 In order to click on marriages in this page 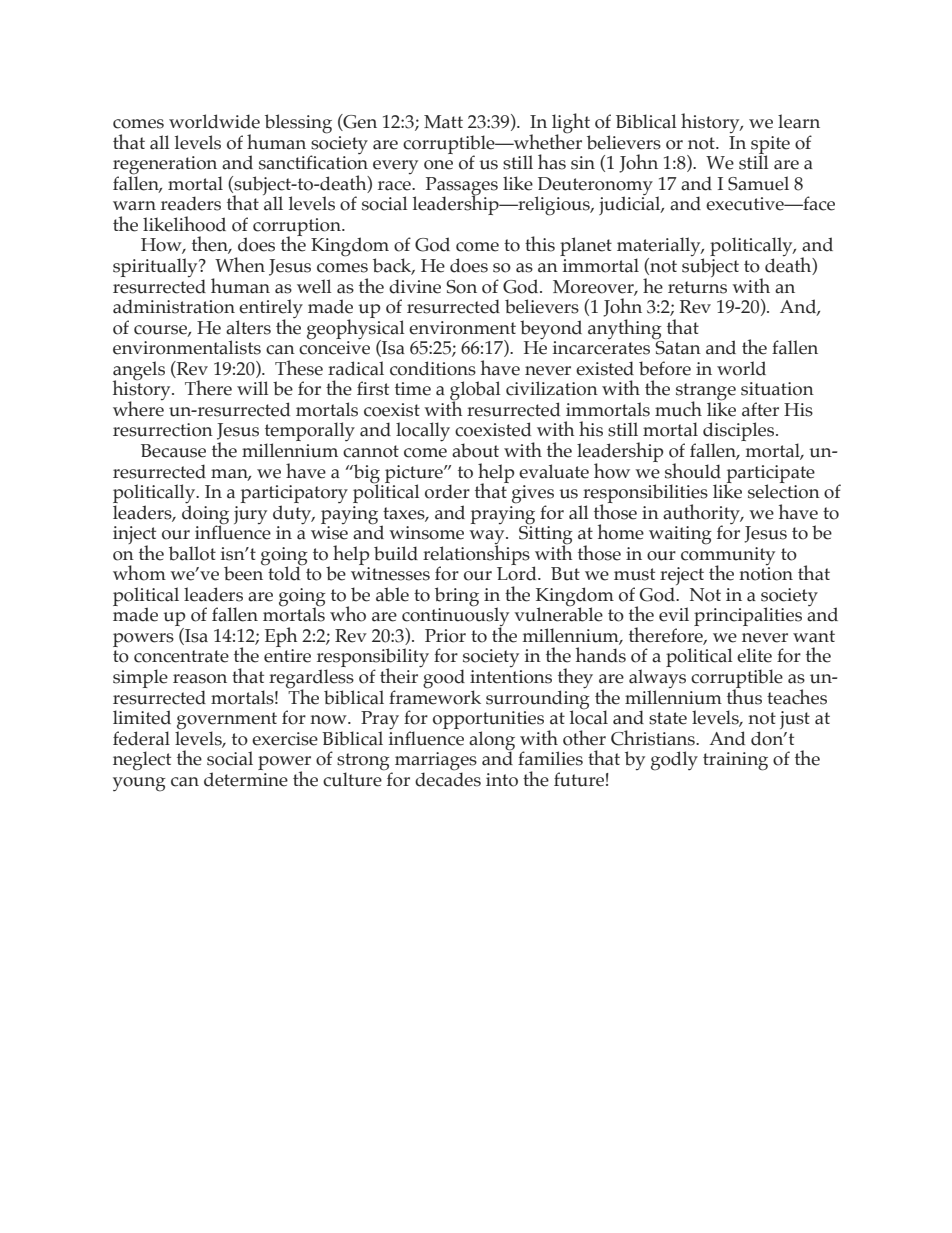, I will do `click(436, 762)`.
